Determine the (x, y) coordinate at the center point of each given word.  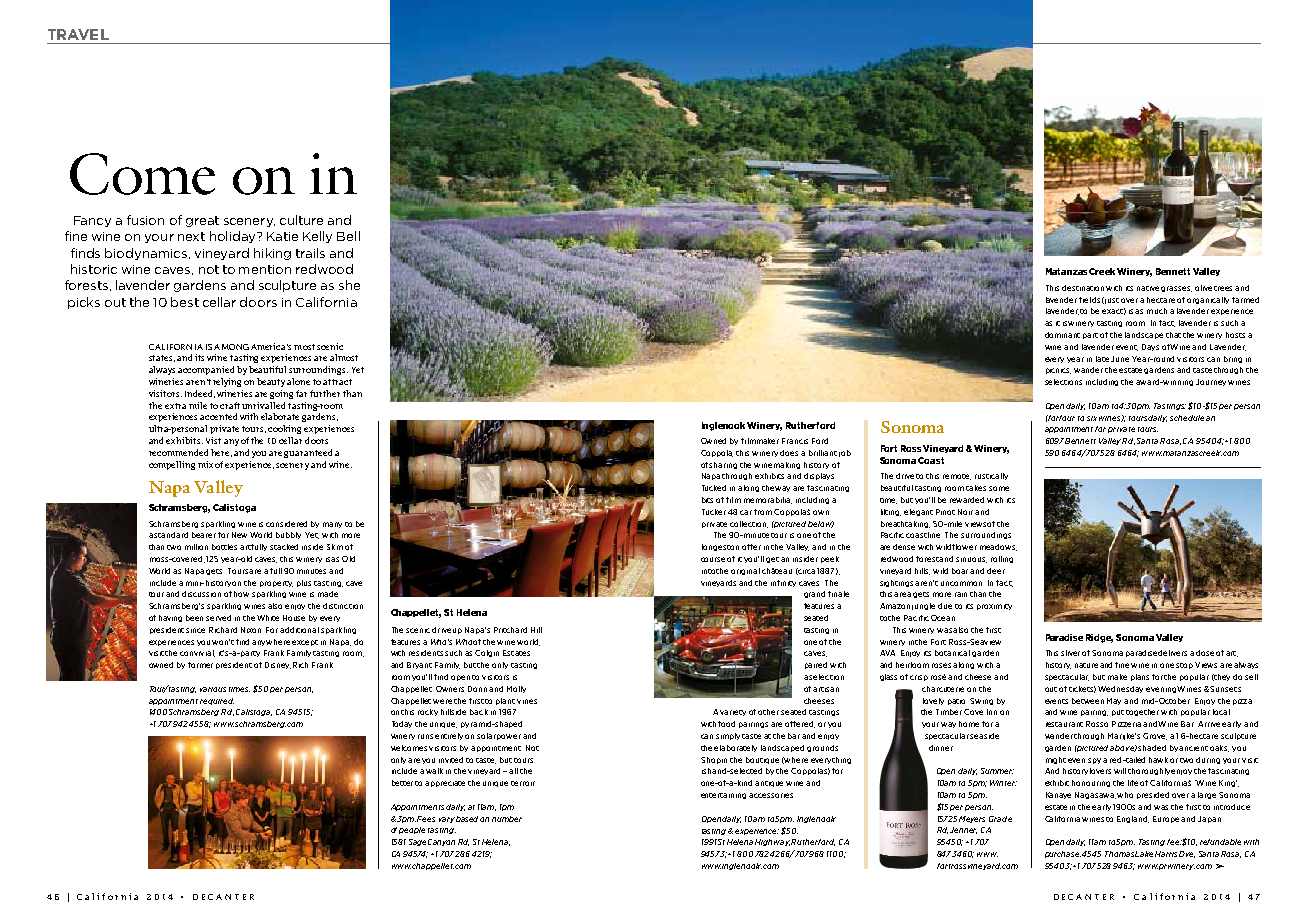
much (1157, 311)
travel (78, 34)
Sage (417, 842)
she (349, 285)
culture (301, 220)
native (1148, 288)
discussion (201, 594)
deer (996, 571)
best (185, 302)
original (745, 571)
